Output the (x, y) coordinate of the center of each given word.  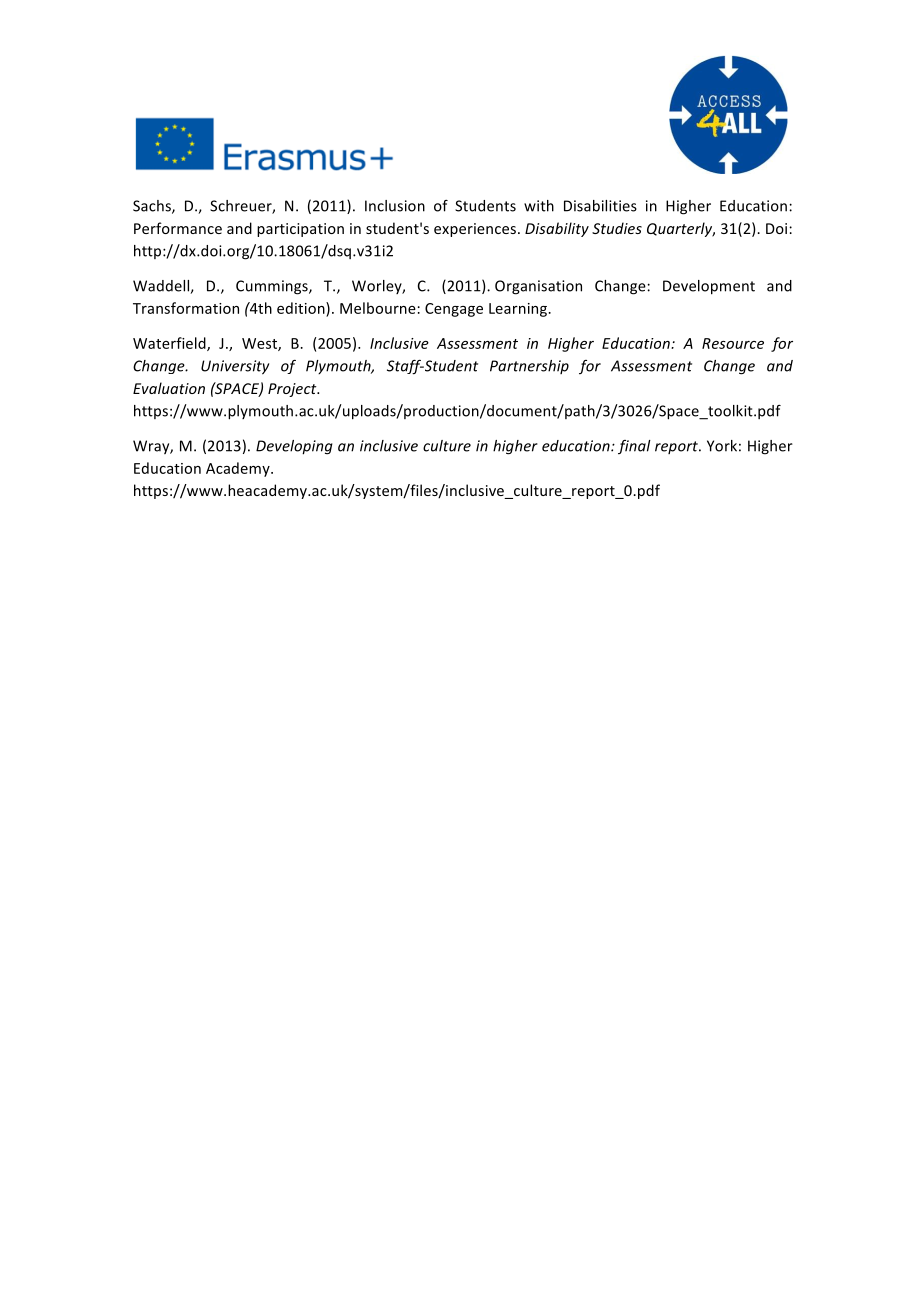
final (634, 447)
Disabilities (600, 206)
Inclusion (395, 206)
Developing (294, 447)
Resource (733, 343)
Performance (178, 228)
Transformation (186, 308)
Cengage (454, 310)
